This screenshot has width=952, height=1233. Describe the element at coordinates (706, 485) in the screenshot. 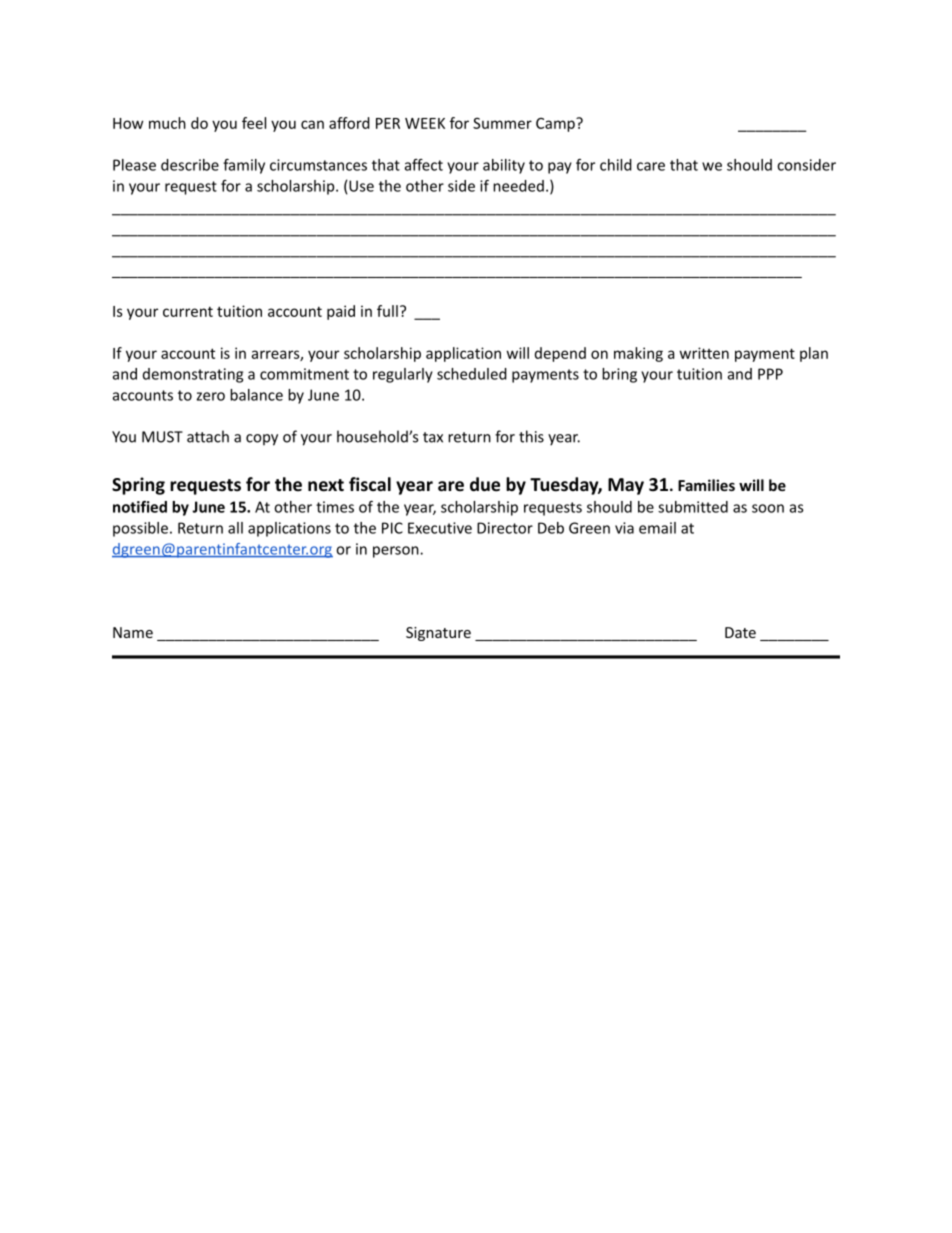

I see `Families` at that location.
